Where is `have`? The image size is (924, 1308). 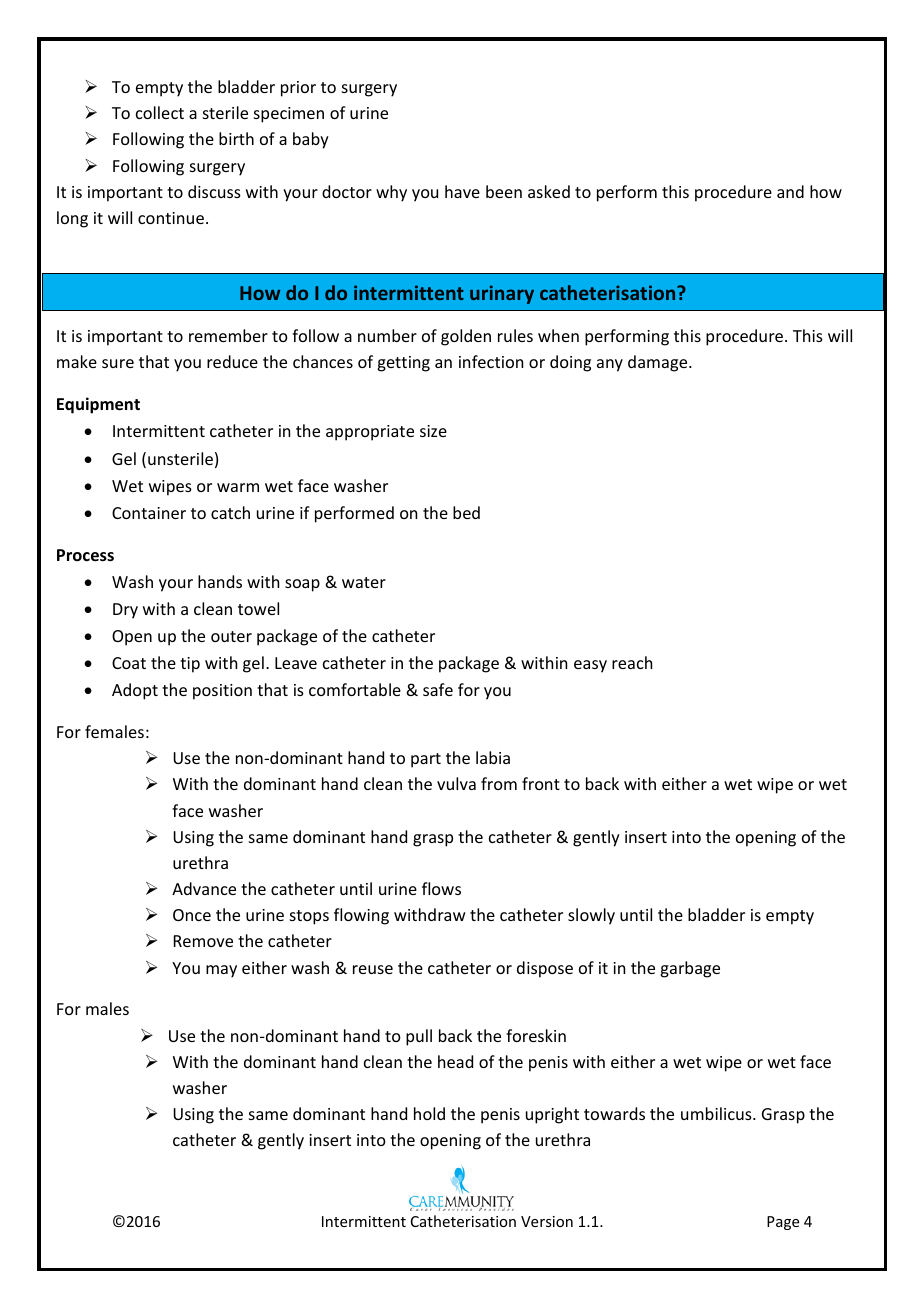
have is located at coordinates (462, 191).
